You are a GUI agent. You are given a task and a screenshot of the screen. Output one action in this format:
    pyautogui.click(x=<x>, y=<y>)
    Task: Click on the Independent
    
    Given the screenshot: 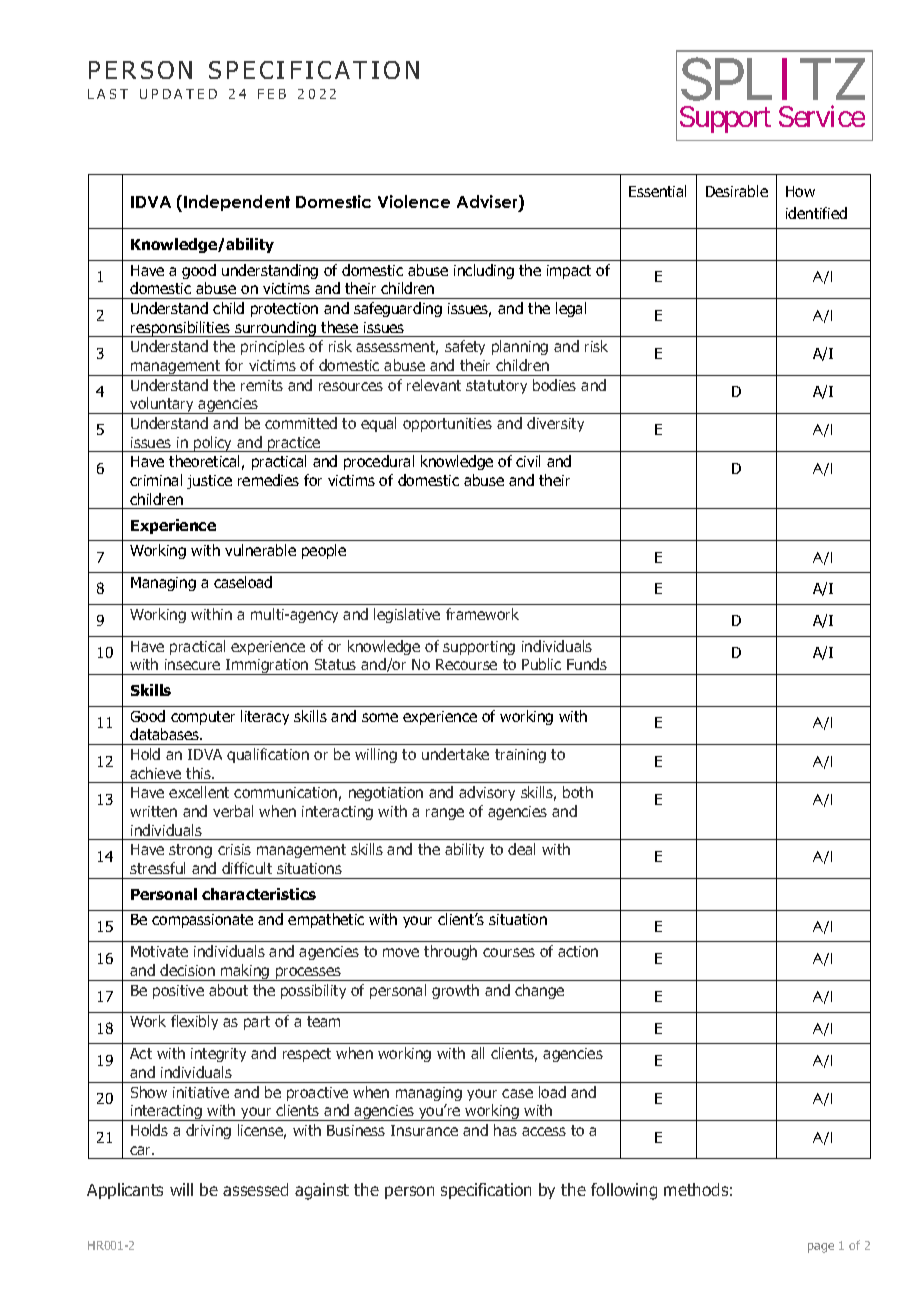 What is the action you would take?
    pyautogui.click(x=237, y=203)
